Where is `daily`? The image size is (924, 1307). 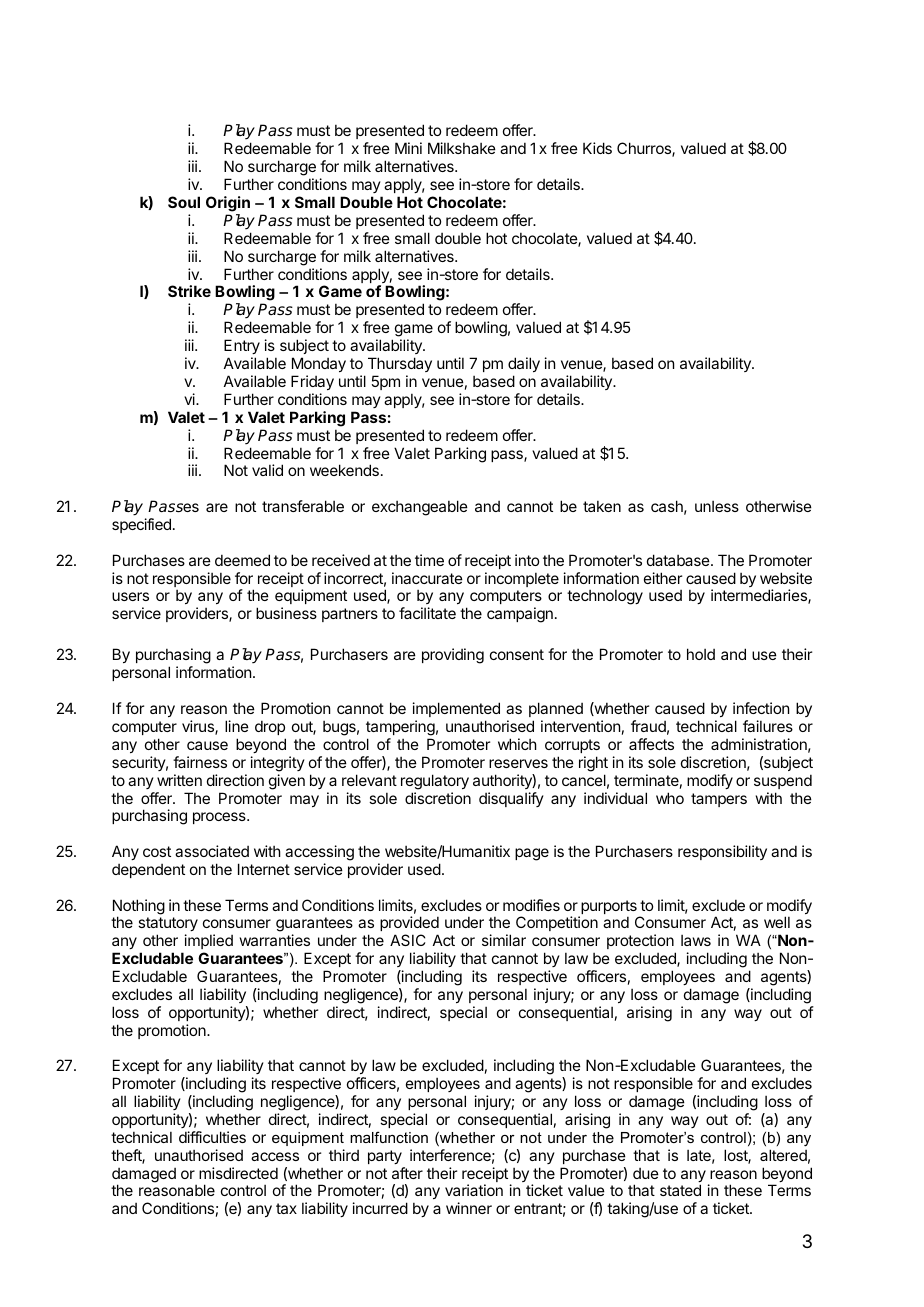
daily is located at coordinates (524, 364).
